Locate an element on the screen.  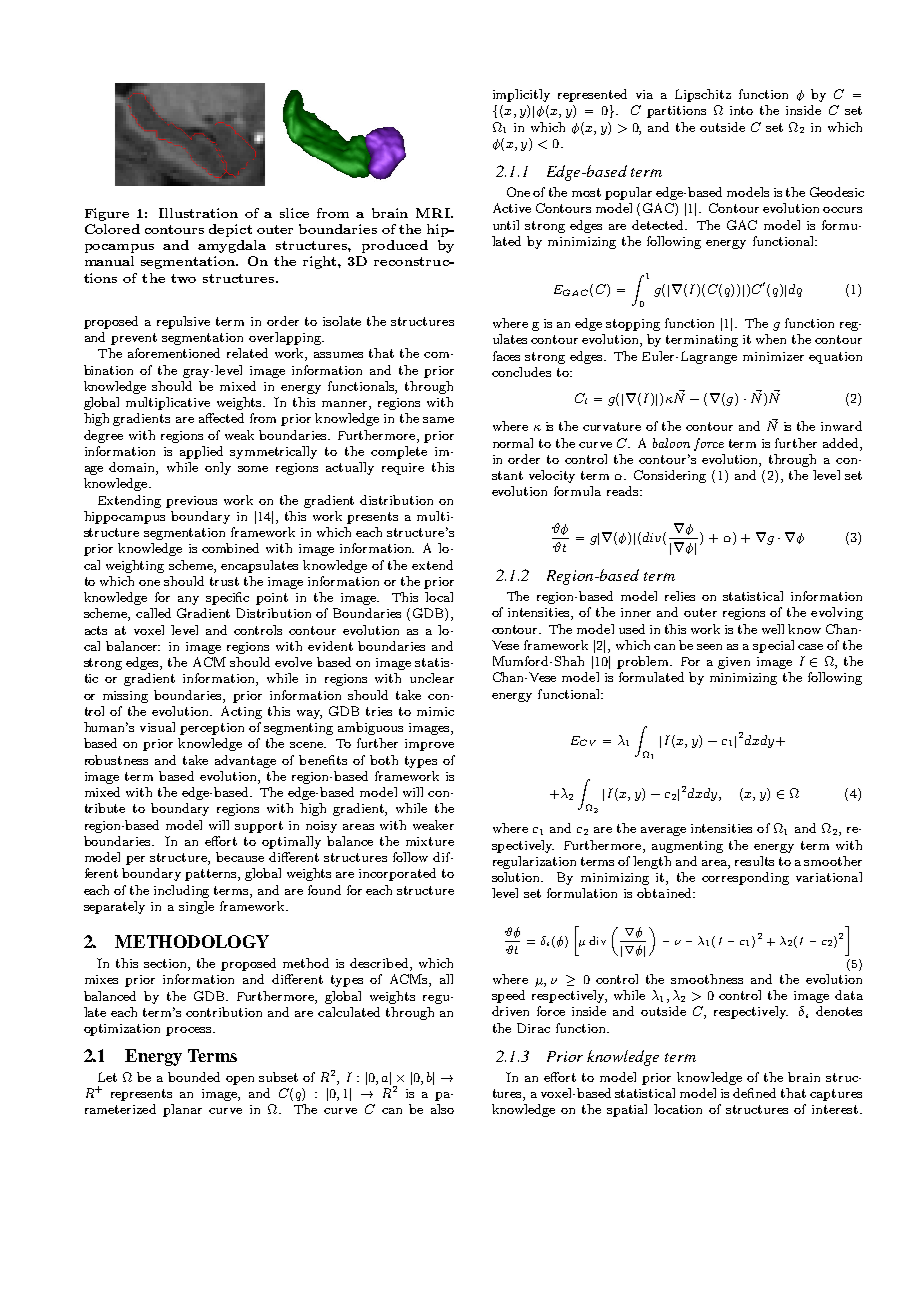
implicitly is located at coordinates (521, 95).
